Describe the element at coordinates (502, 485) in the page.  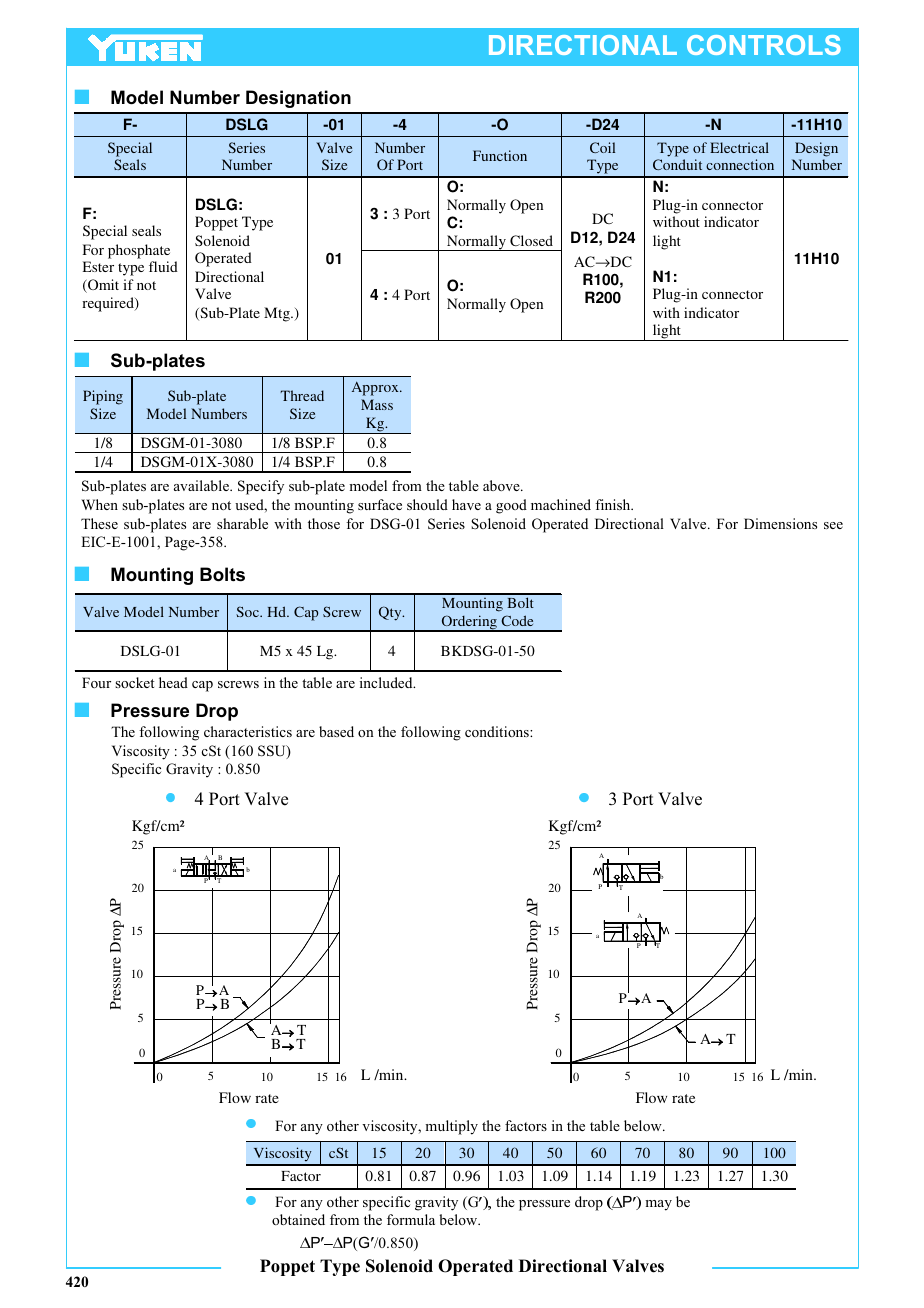
I see `above` at that location.
